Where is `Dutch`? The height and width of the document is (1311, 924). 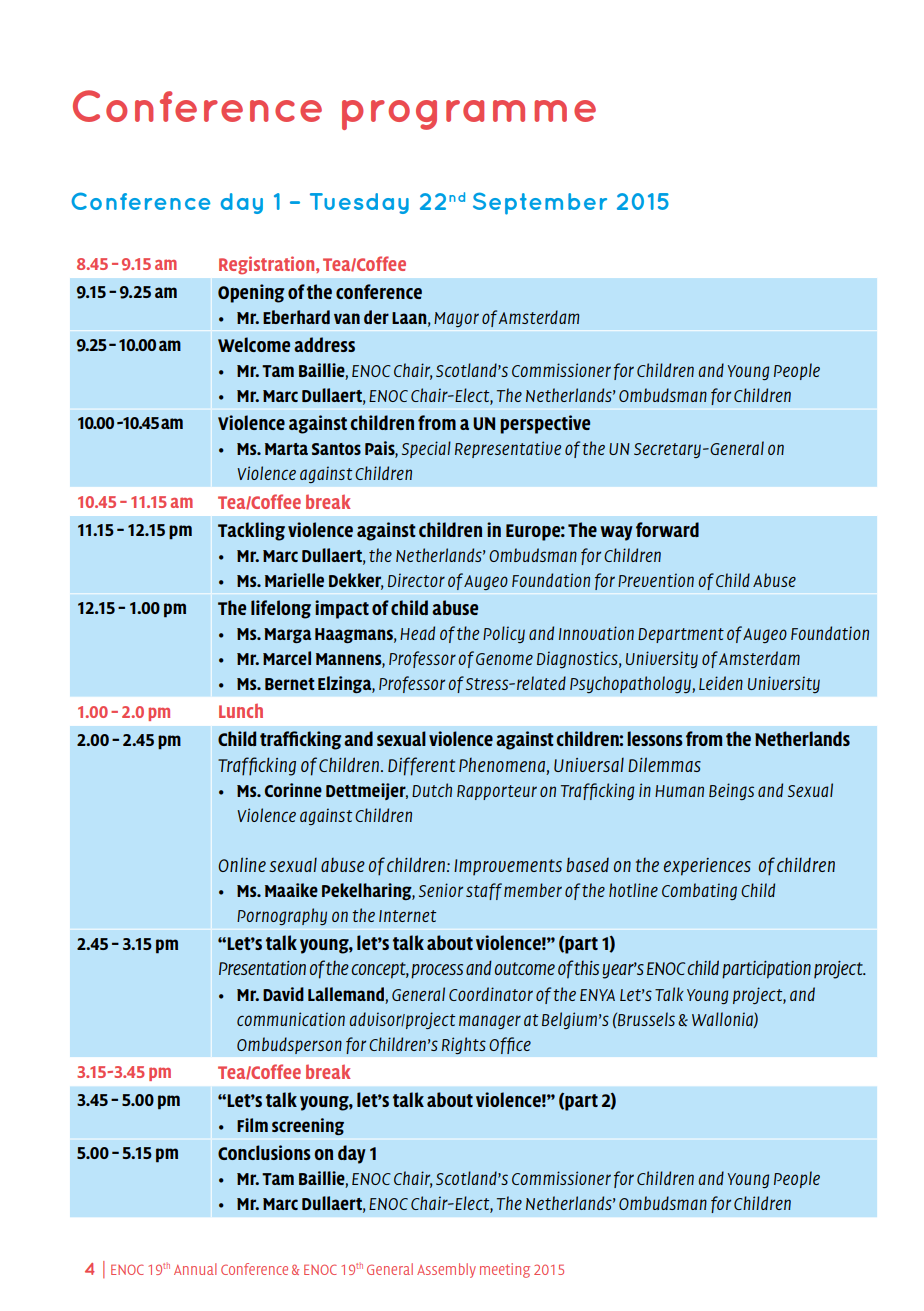
Dutch is located at coordinates (432, 790).
